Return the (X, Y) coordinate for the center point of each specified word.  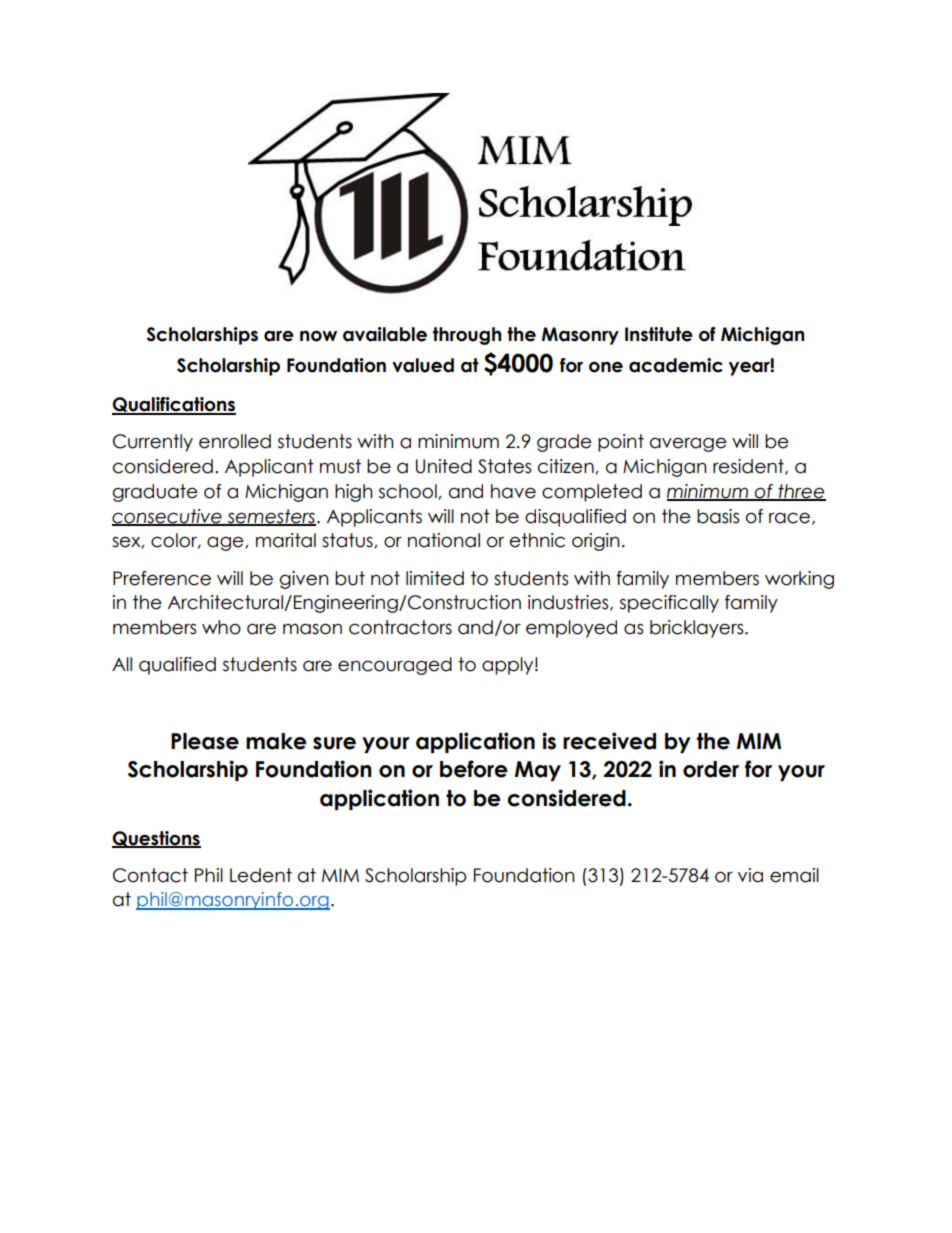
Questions (156, 839)
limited (435, 578)
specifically (669, 604)
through (467, 336)
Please (205, 741)
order (711, 769)
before (474, 769)
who (221, 627)
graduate (155, 493)
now (318, 336)
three (801, 492)
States (504, 466)
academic (676, 365)
